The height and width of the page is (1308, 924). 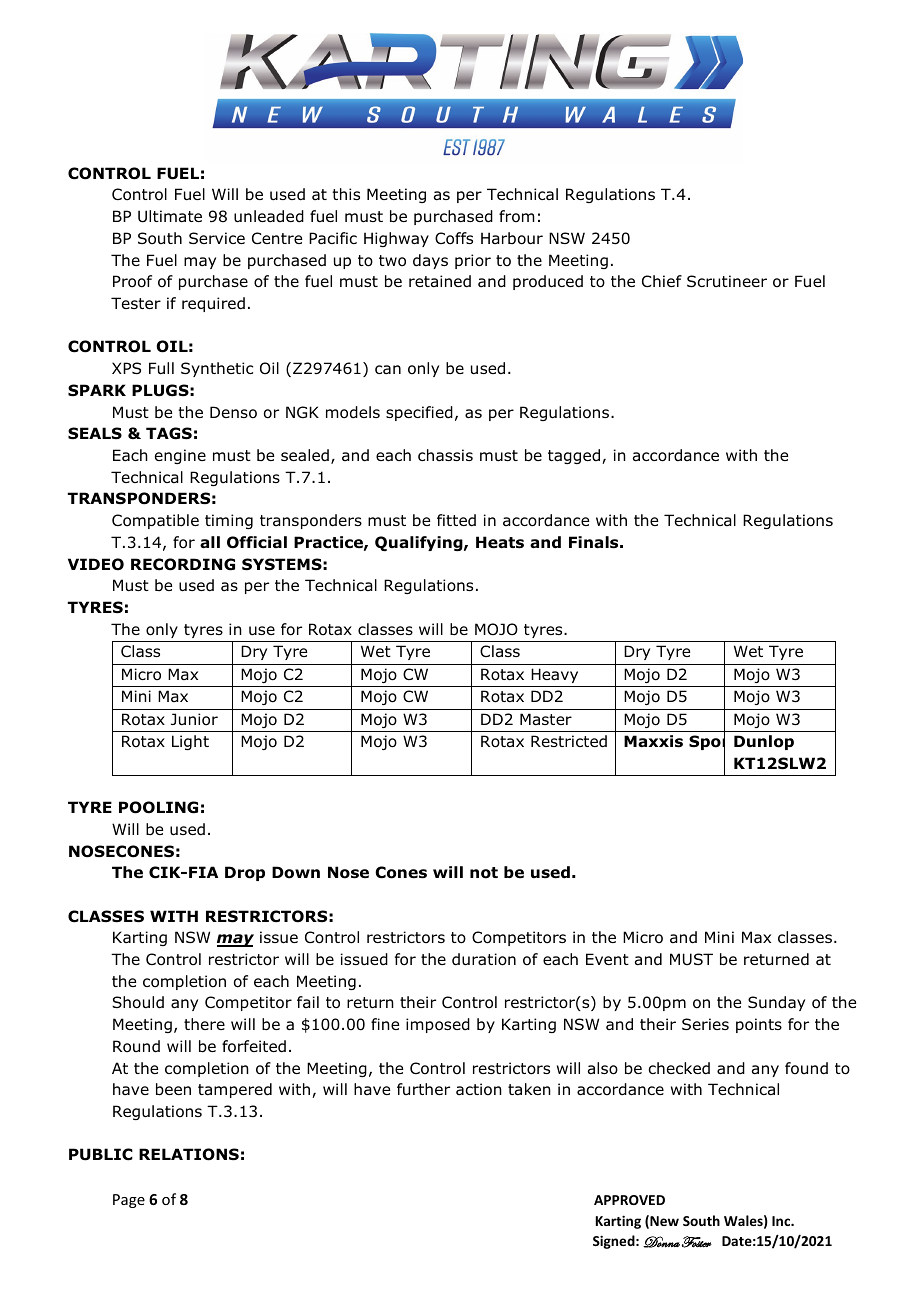 What do you see at coordinates (129, 1201) in the page?
I see `Page` at bounding box center [129, 1201].
